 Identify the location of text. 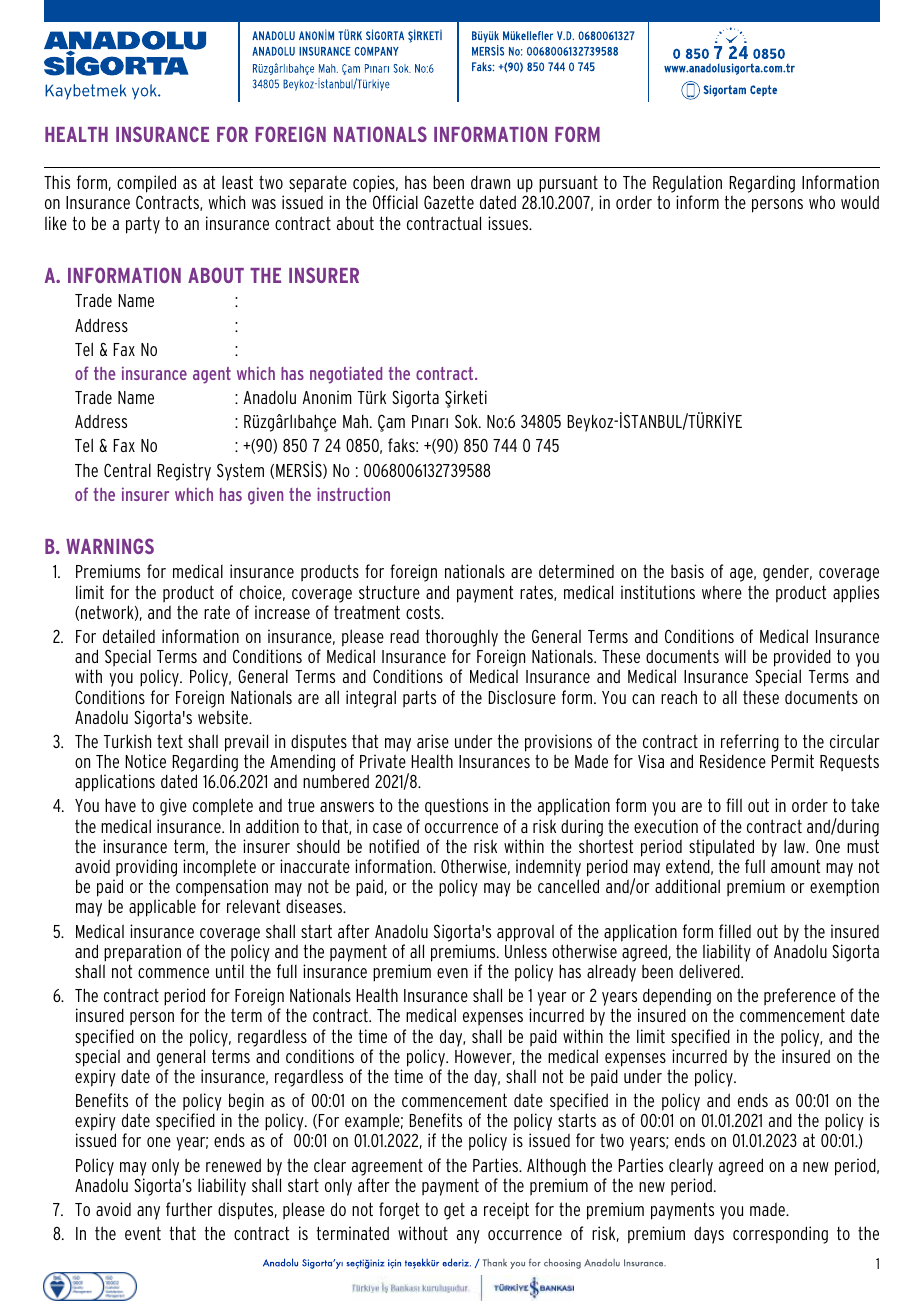
(170, 741).
